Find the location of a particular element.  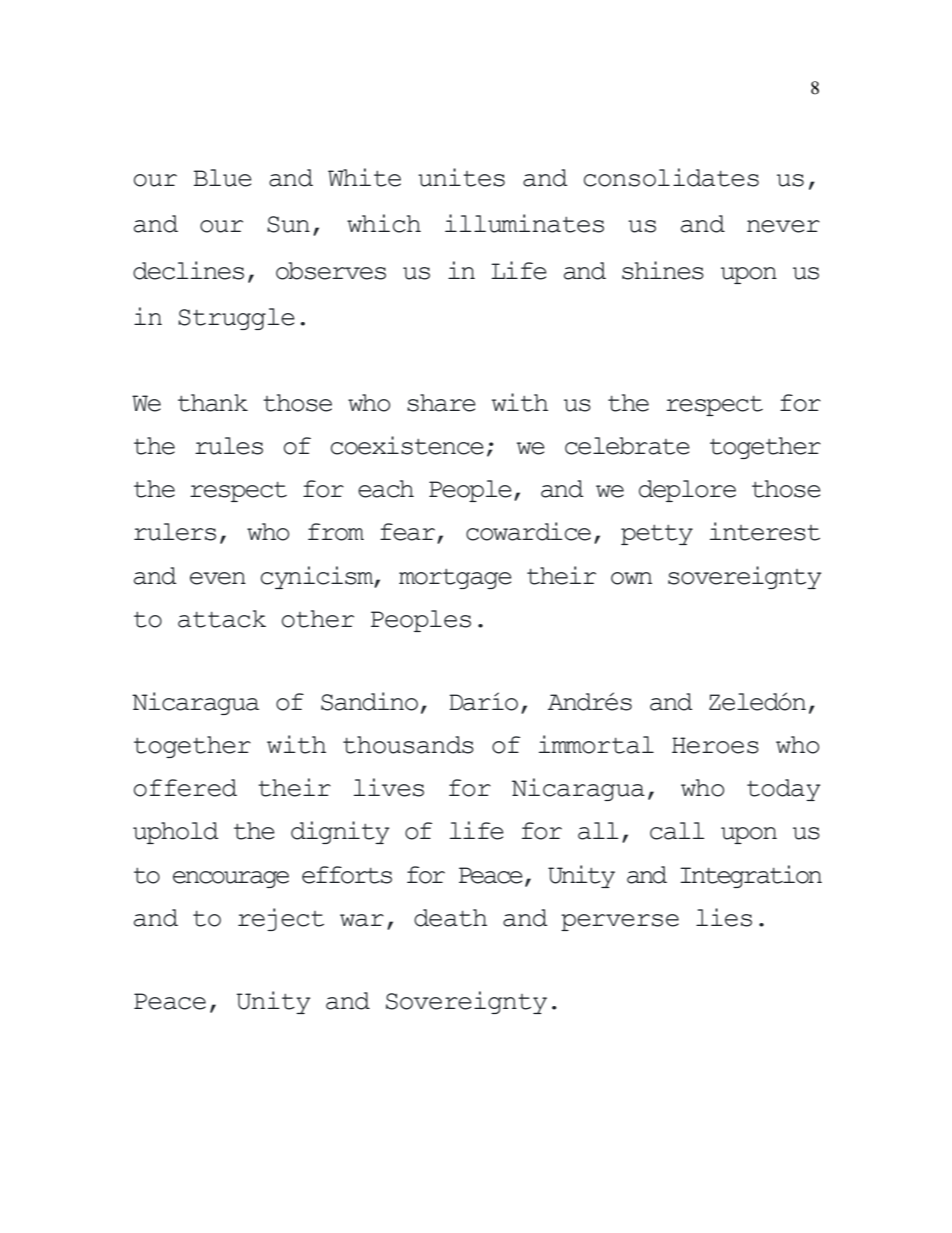

mortgage is located at coordinates (455, 579).
